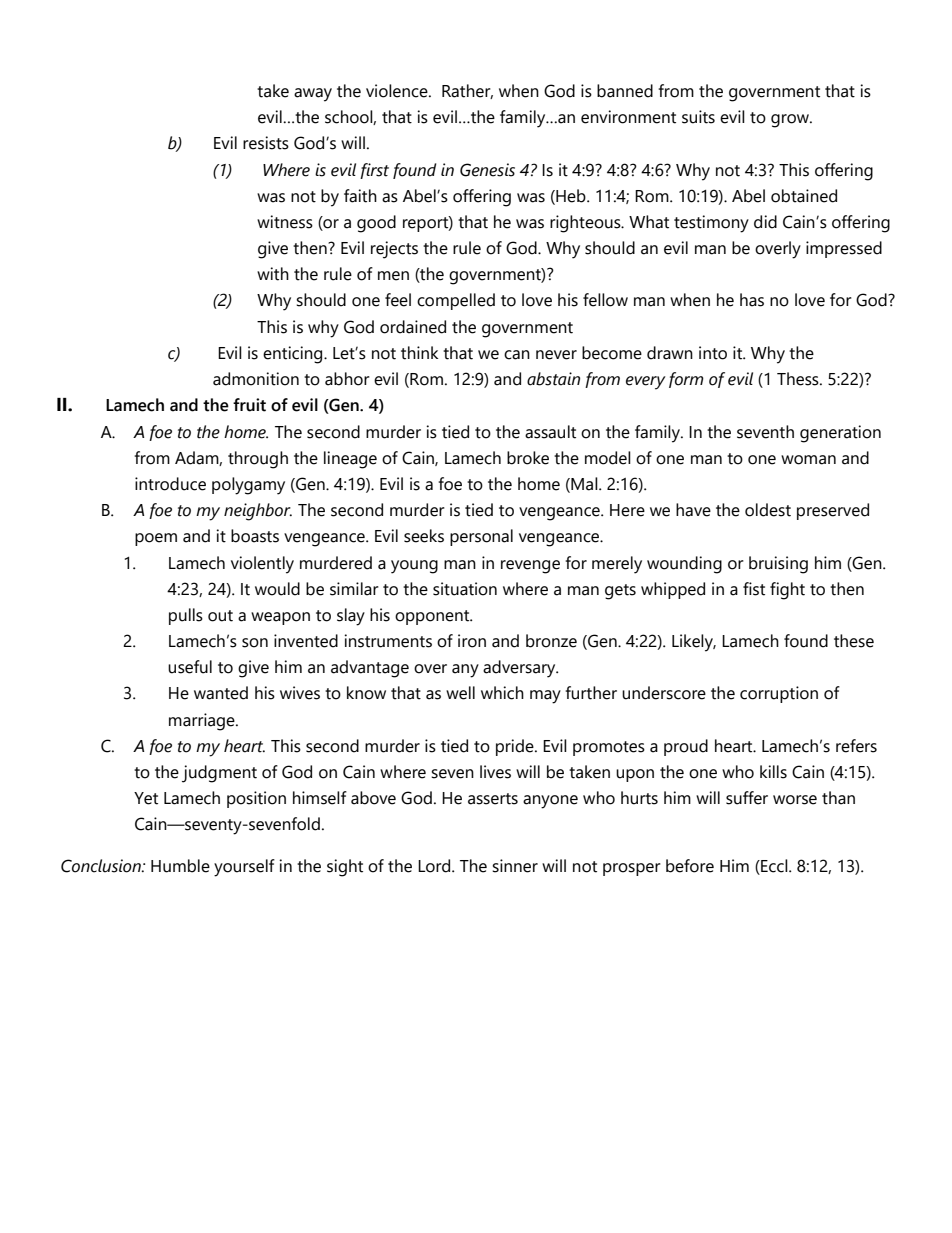 The height and width of the screenshot is (1233, 952). I want to click on situation, so click(465, 589).
